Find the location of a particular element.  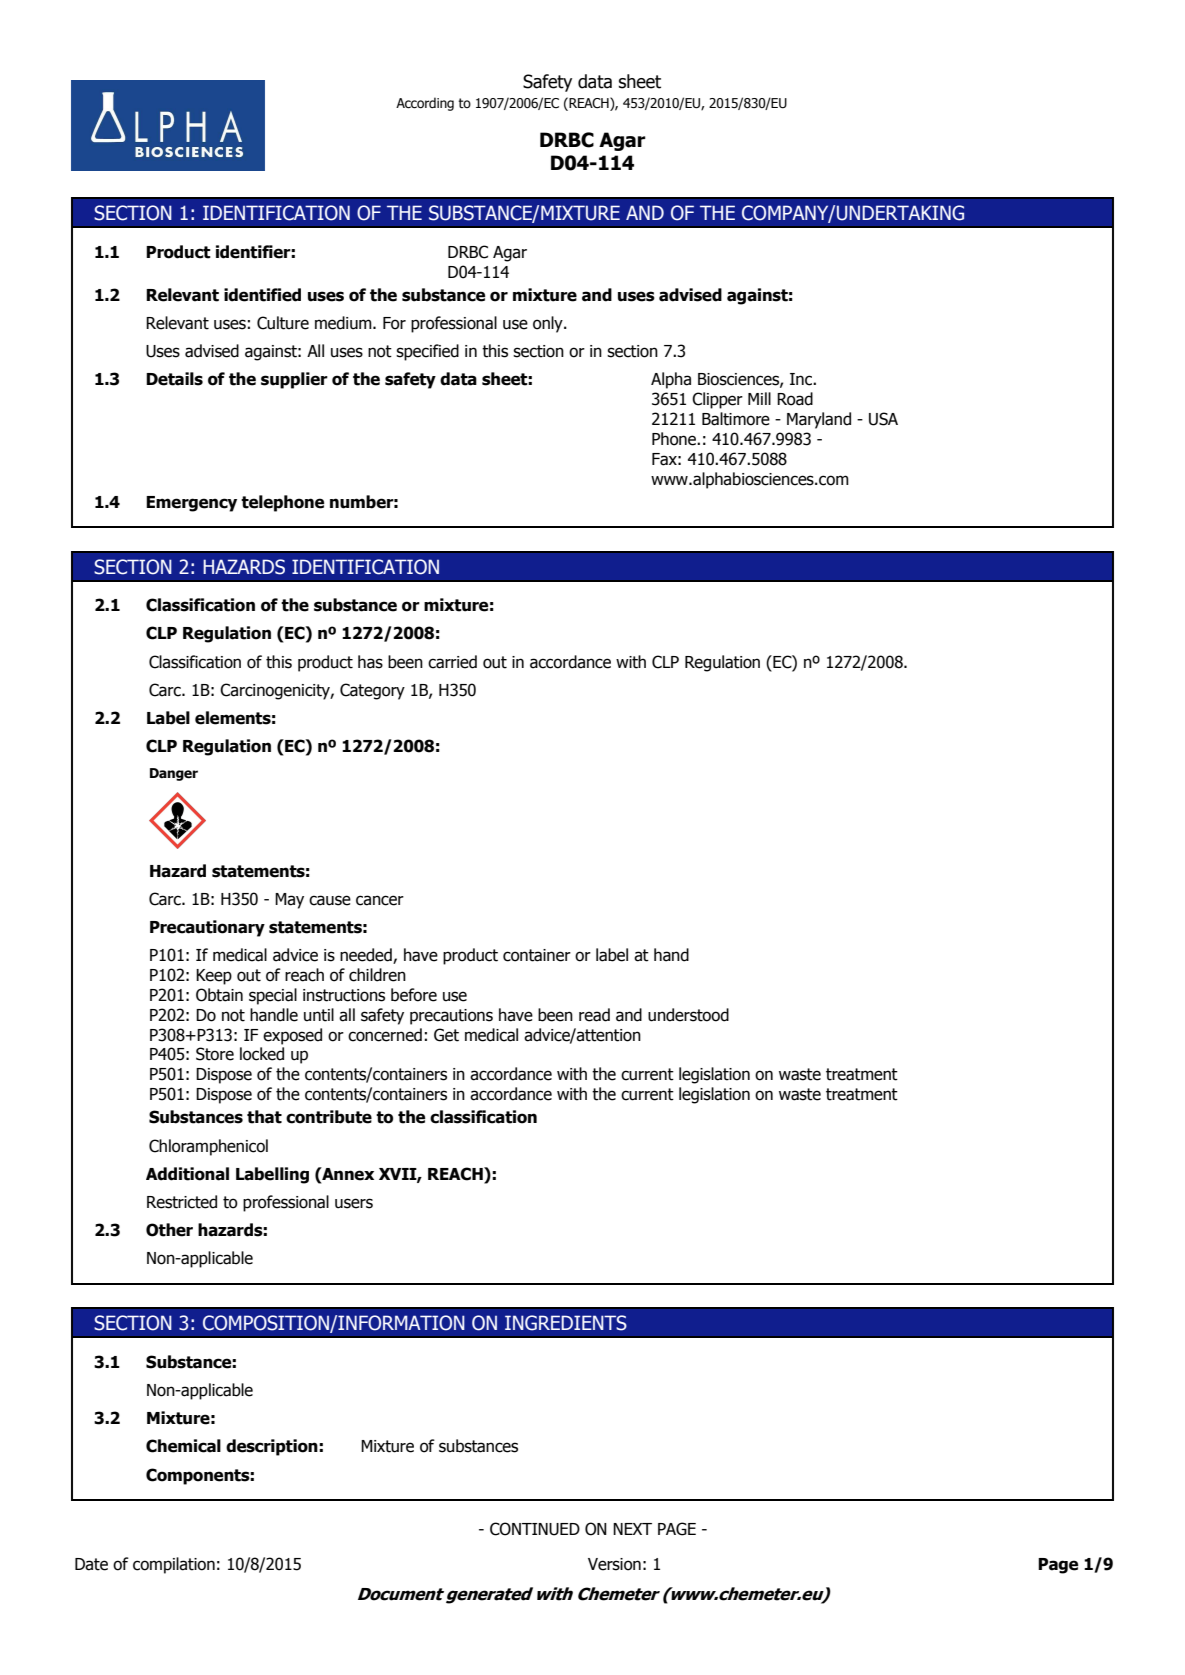

read is located at coordinates (594, 1015).
